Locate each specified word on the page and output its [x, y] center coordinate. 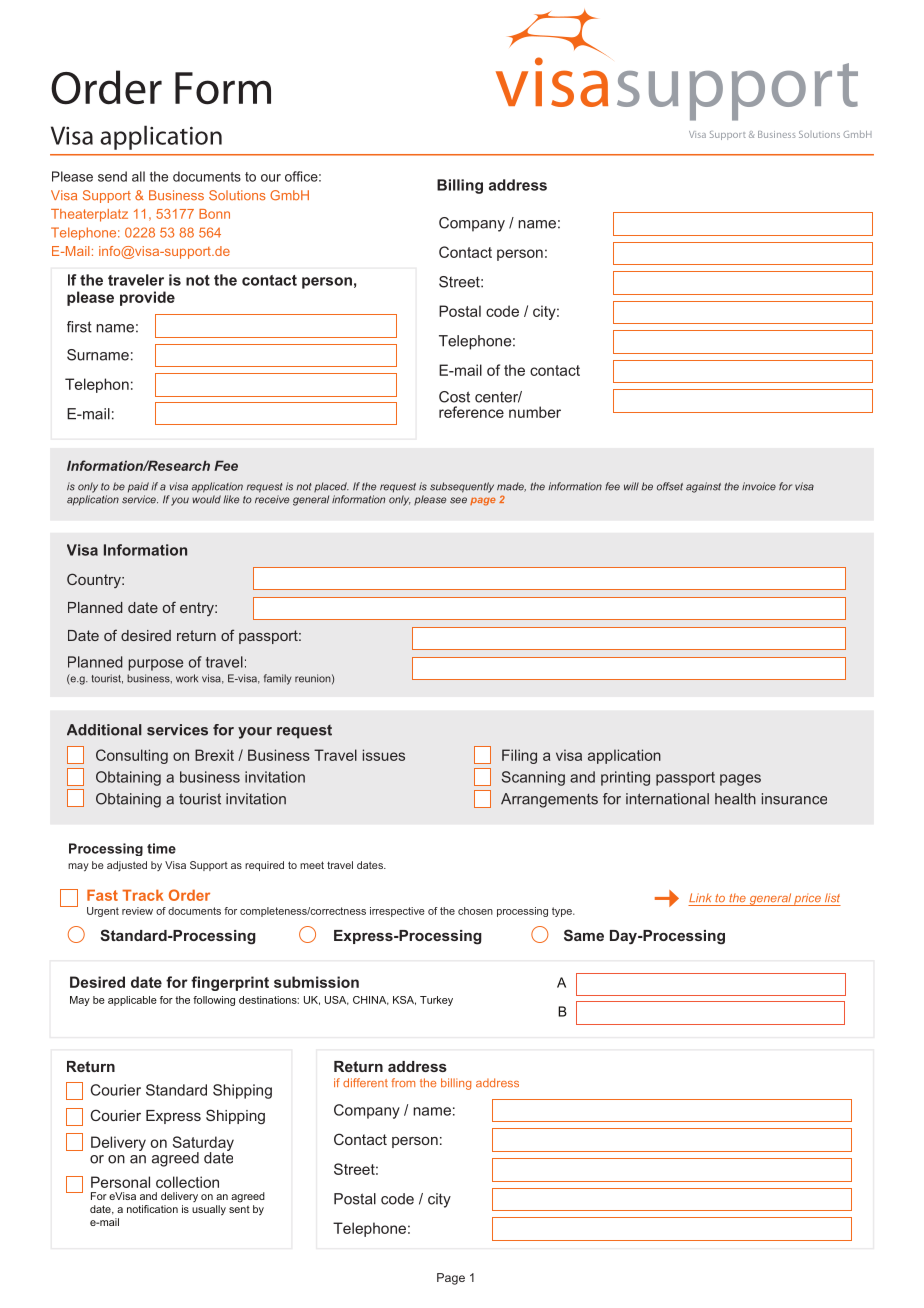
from [403, 1082]
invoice [759, 486]
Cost [454, 397]
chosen [475, 911]
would [206, 499]
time [161, 848]
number [535, 412]
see [458, 500]
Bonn [214, 214]
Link [700, 897]
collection [187, 1182]
